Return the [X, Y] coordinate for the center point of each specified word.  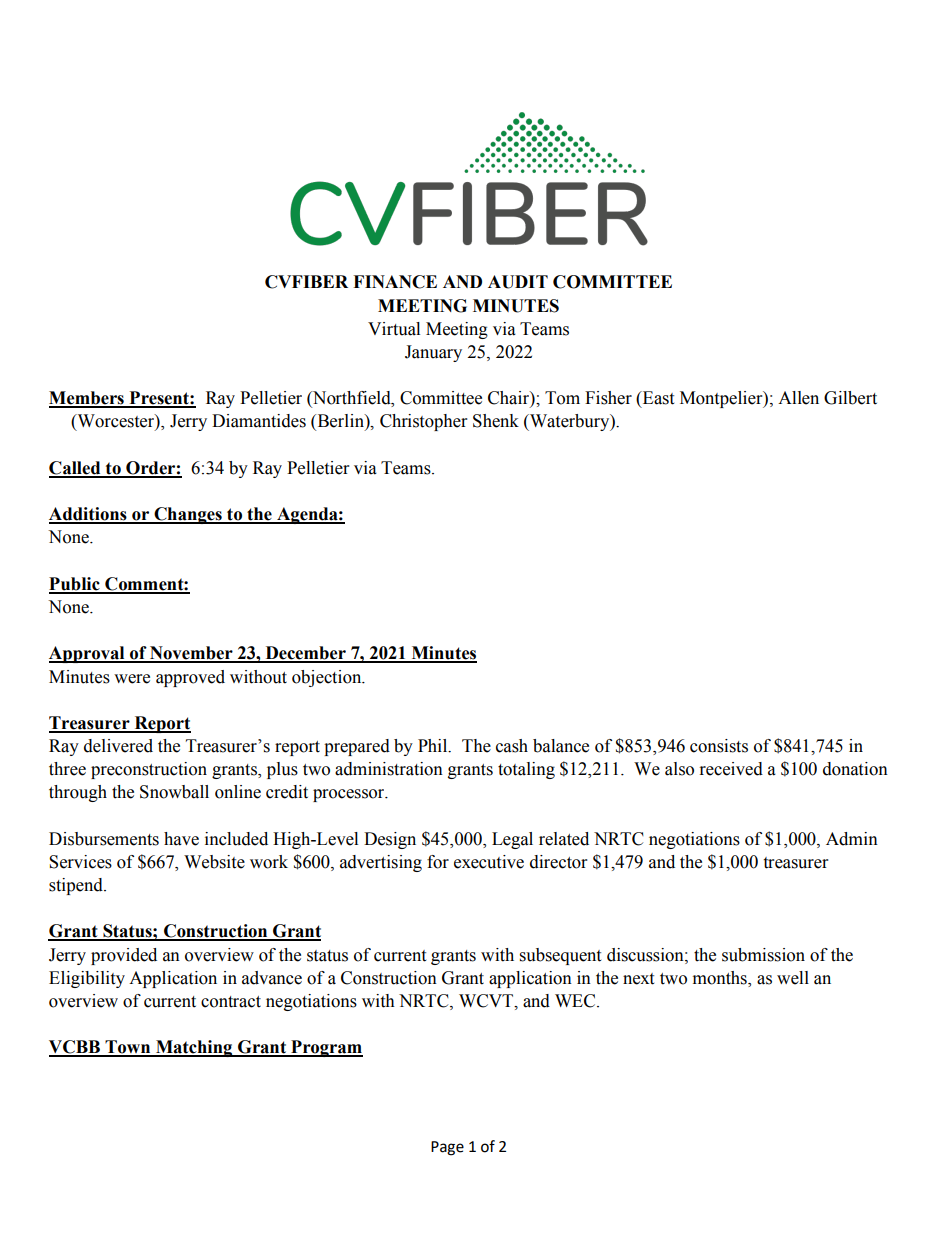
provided [124, 956]
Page [447, 1148]
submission [763, 955]
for [438, 862]
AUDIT [518, 282]
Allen [798, 398]
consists [719, 746]
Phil [434, 746]
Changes [188, 515]
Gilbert [850, 398]
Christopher [423, 422]
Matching [194, 1048]
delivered [118, 746]
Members [87, 399]
